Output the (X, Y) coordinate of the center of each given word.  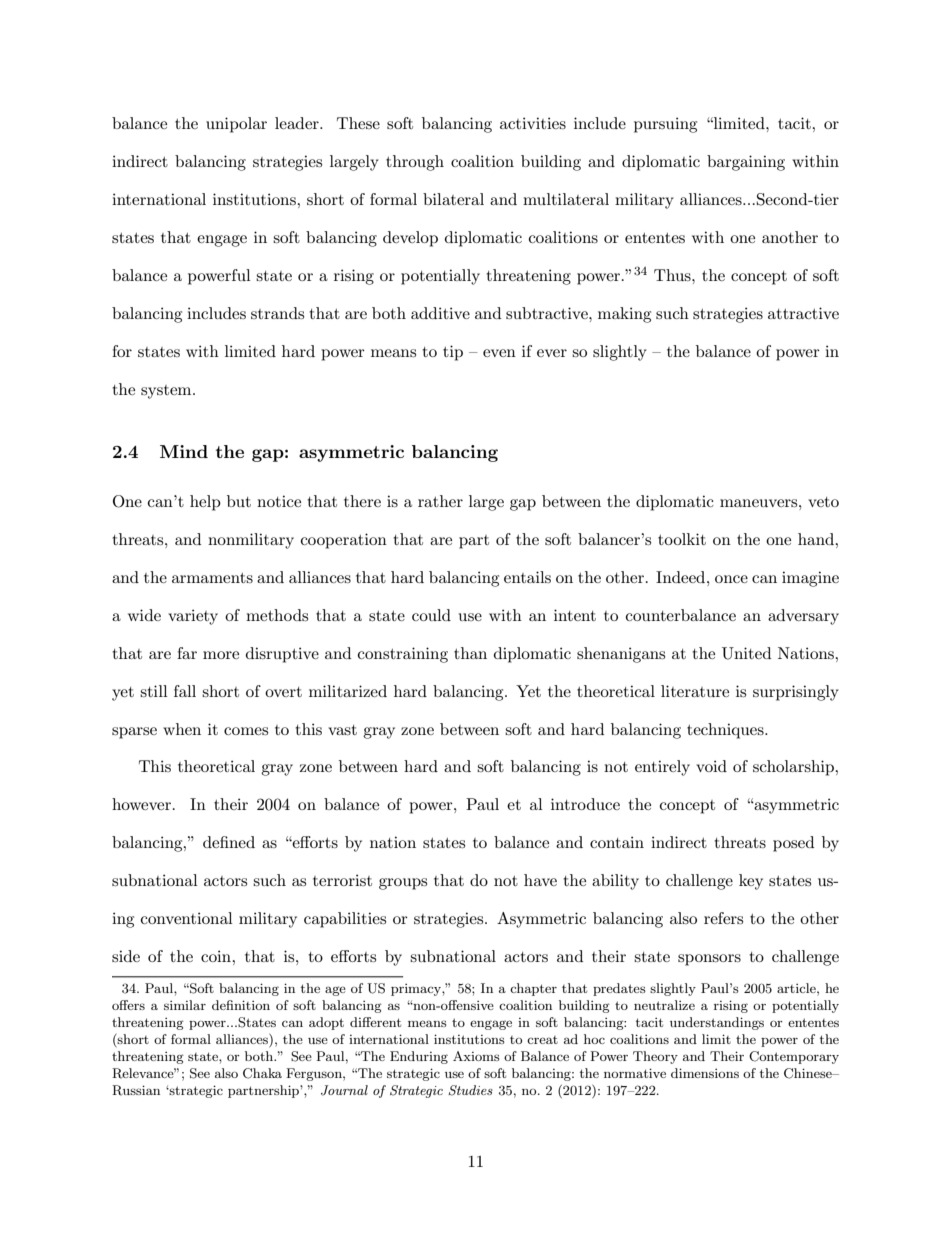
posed (793, 844)
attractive (803, 313)
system (167, 392)
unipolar (236, 125)
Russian (136, 1090)
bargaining (746, 163)
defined (229, 842)
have (540, 880)
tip (453, 353)
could (431, 615)
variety (193, 617)
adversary (803, 617)
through (415, 163)
